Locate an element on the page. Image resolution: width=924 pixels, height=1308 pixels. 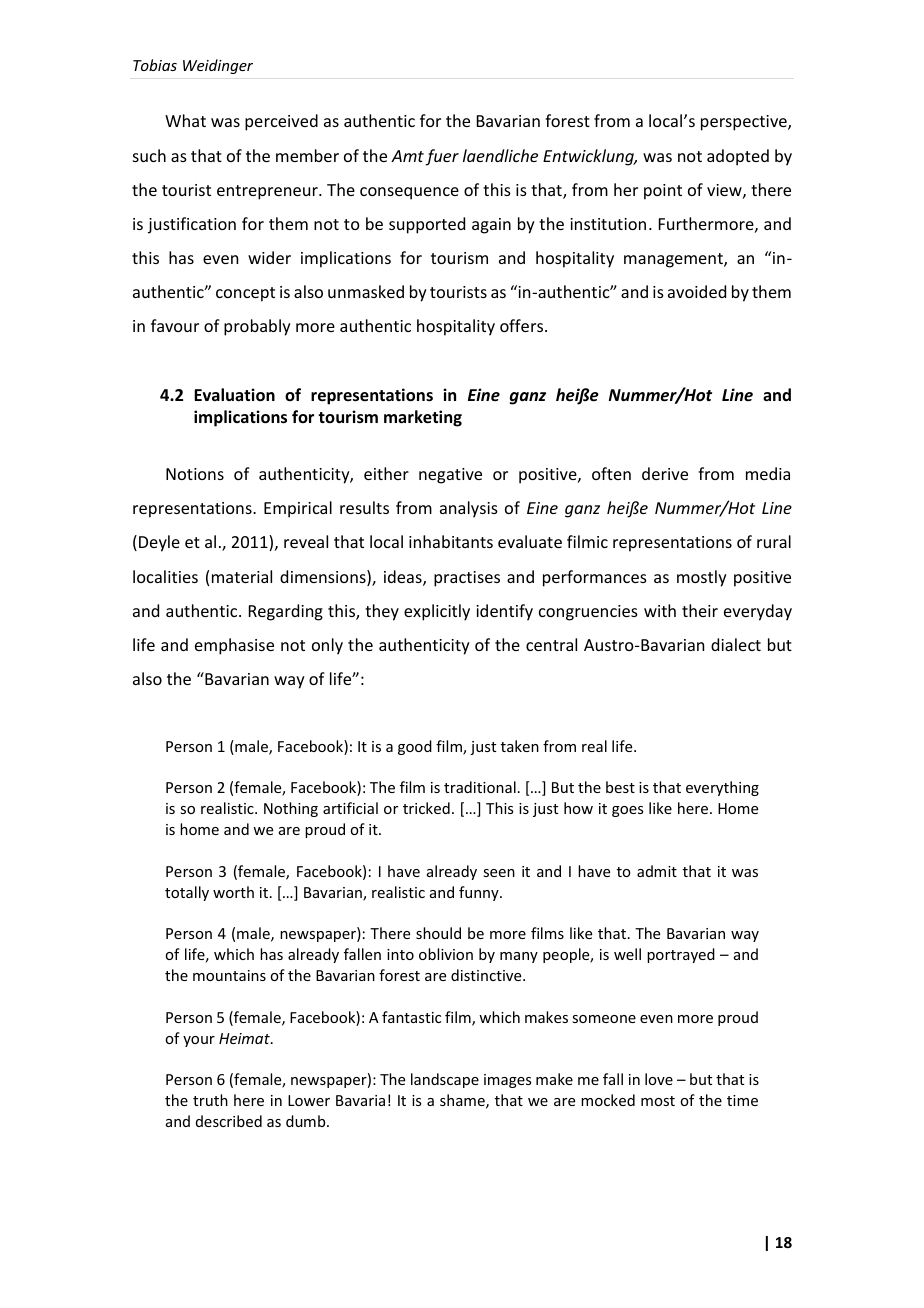
What is located at coordinates (185, 120).
